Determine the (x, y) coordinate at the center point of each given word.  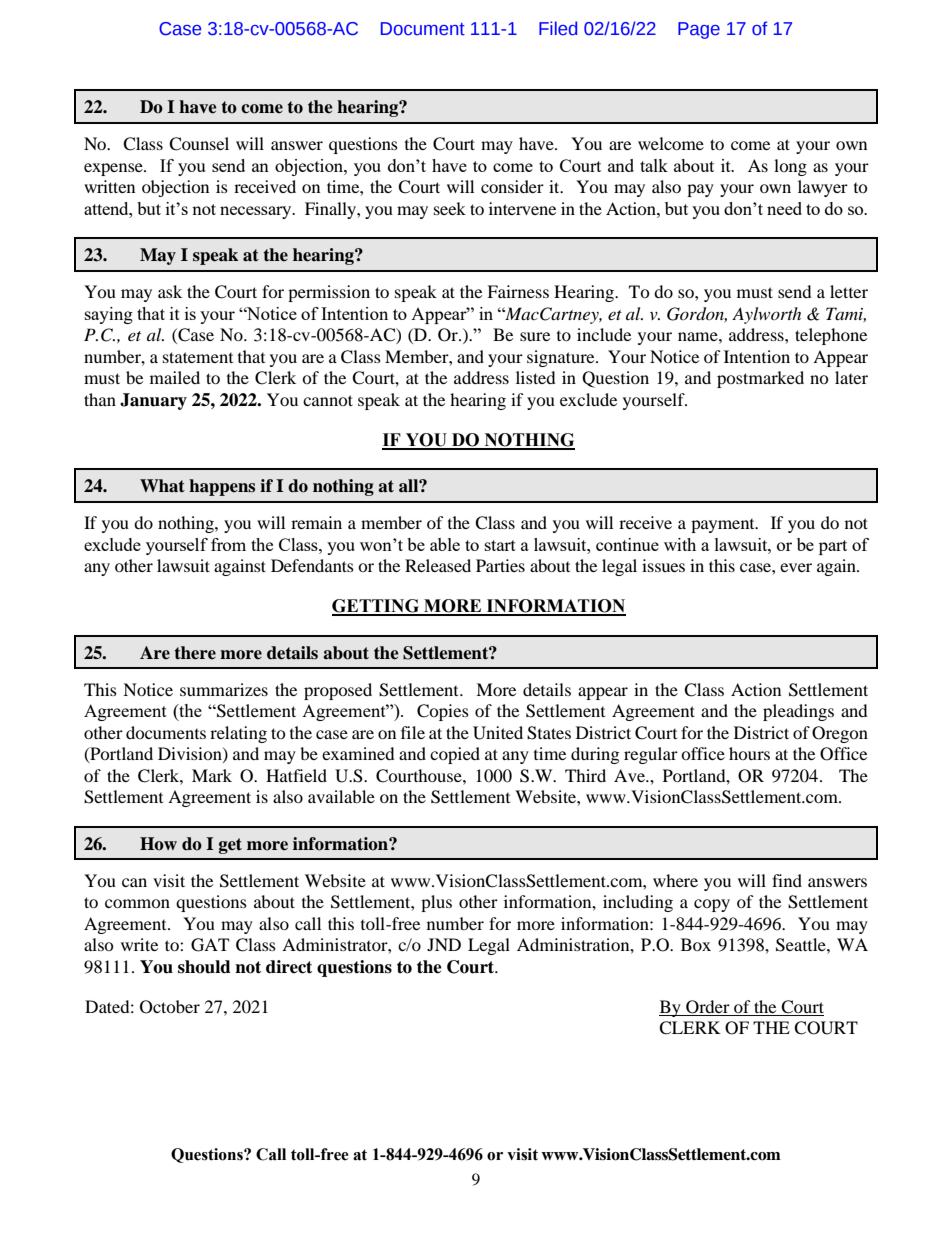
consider (512, 186)
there (195, 653)
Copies (443, 712)
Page (699, 30)
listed (536, 377)
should (204, 967)
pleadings (798, 712)
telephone (831, 336)
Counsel (199, 144)
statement (198, 357)
